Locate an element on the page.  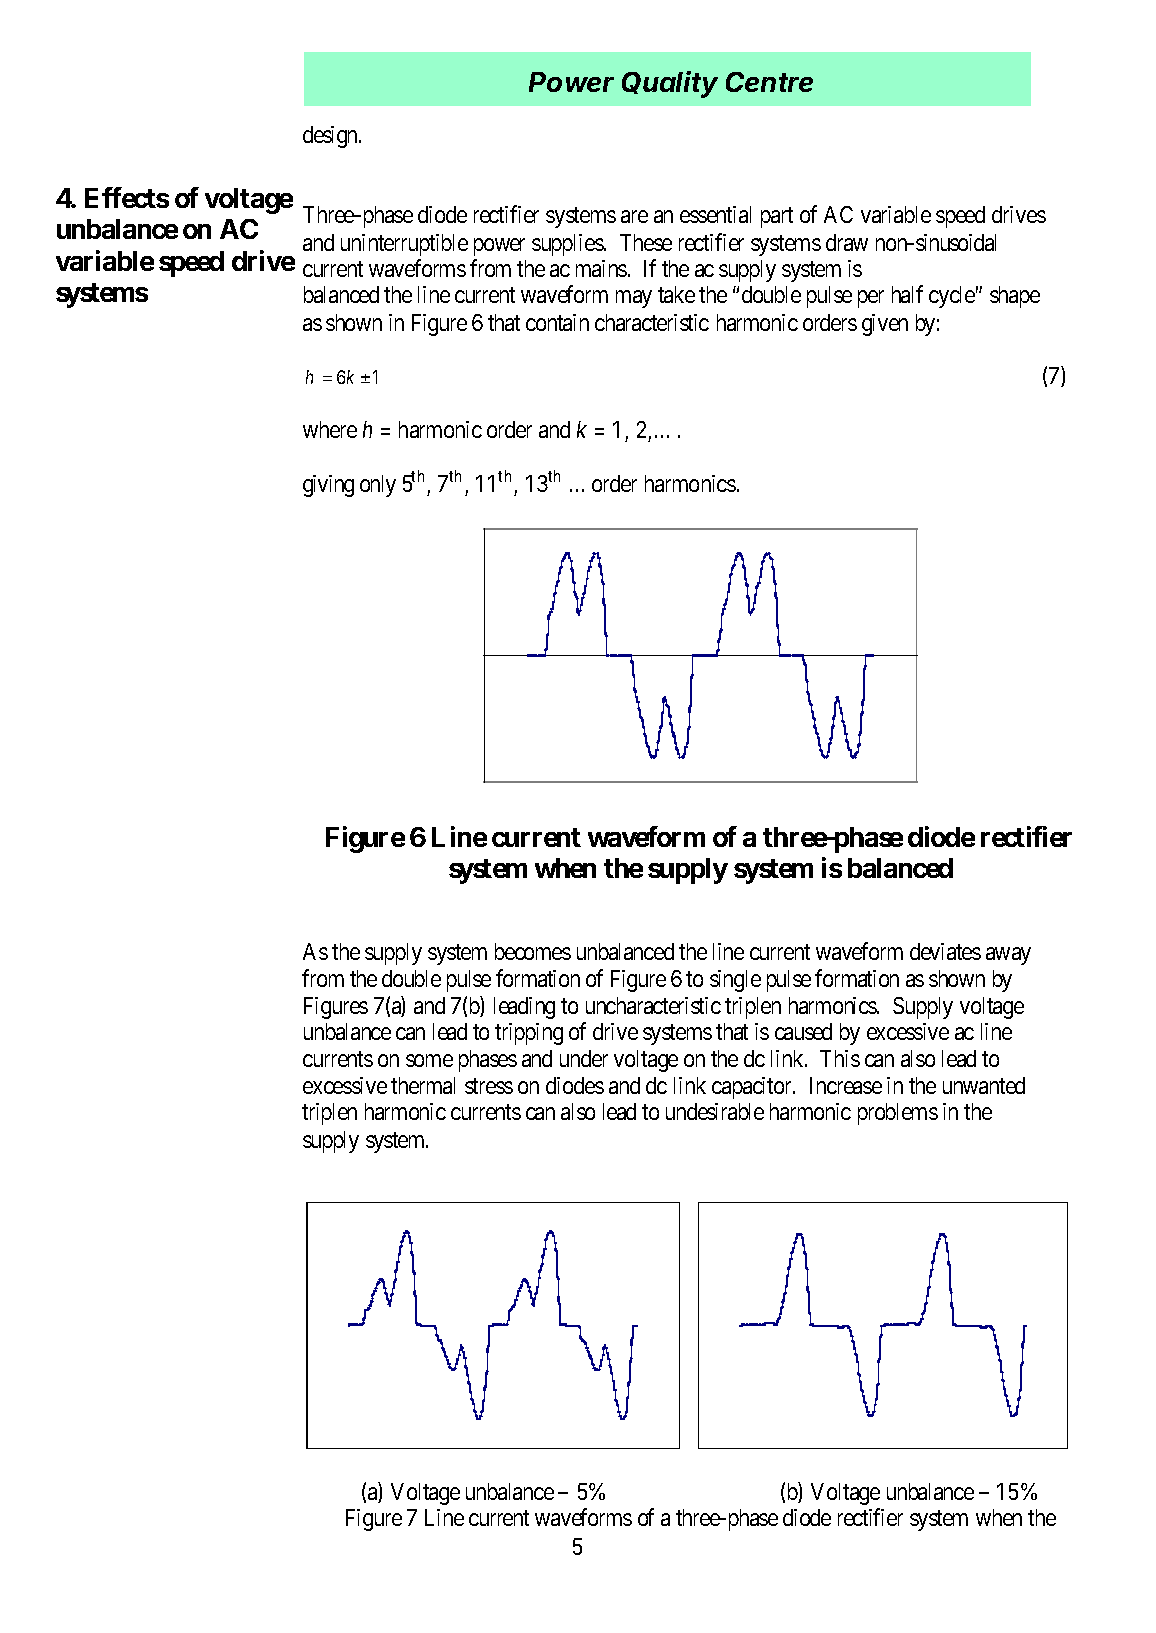
giving is located at coordinates (328, 486).
